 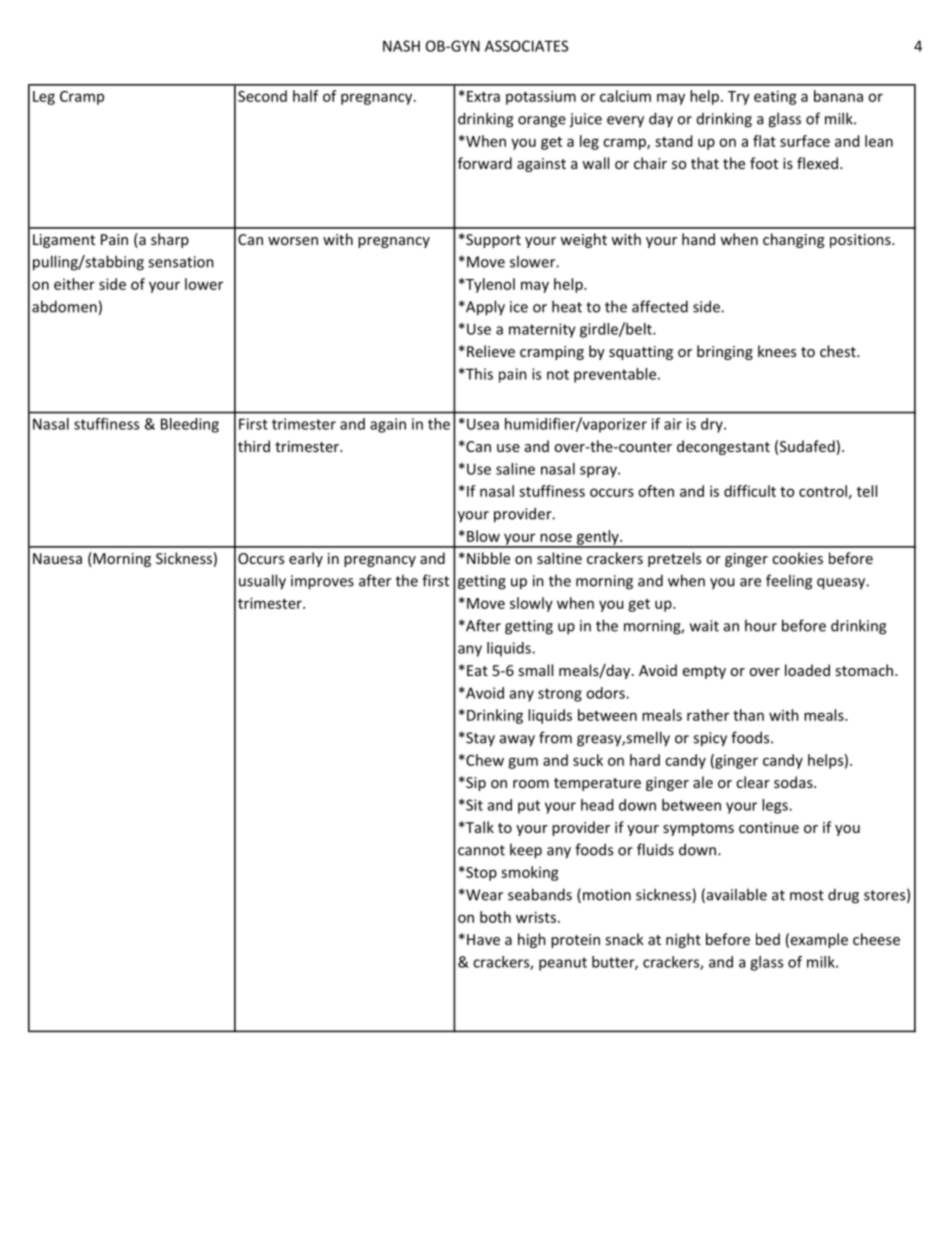 I want to click on Extra, so click(x=483, y=96).
